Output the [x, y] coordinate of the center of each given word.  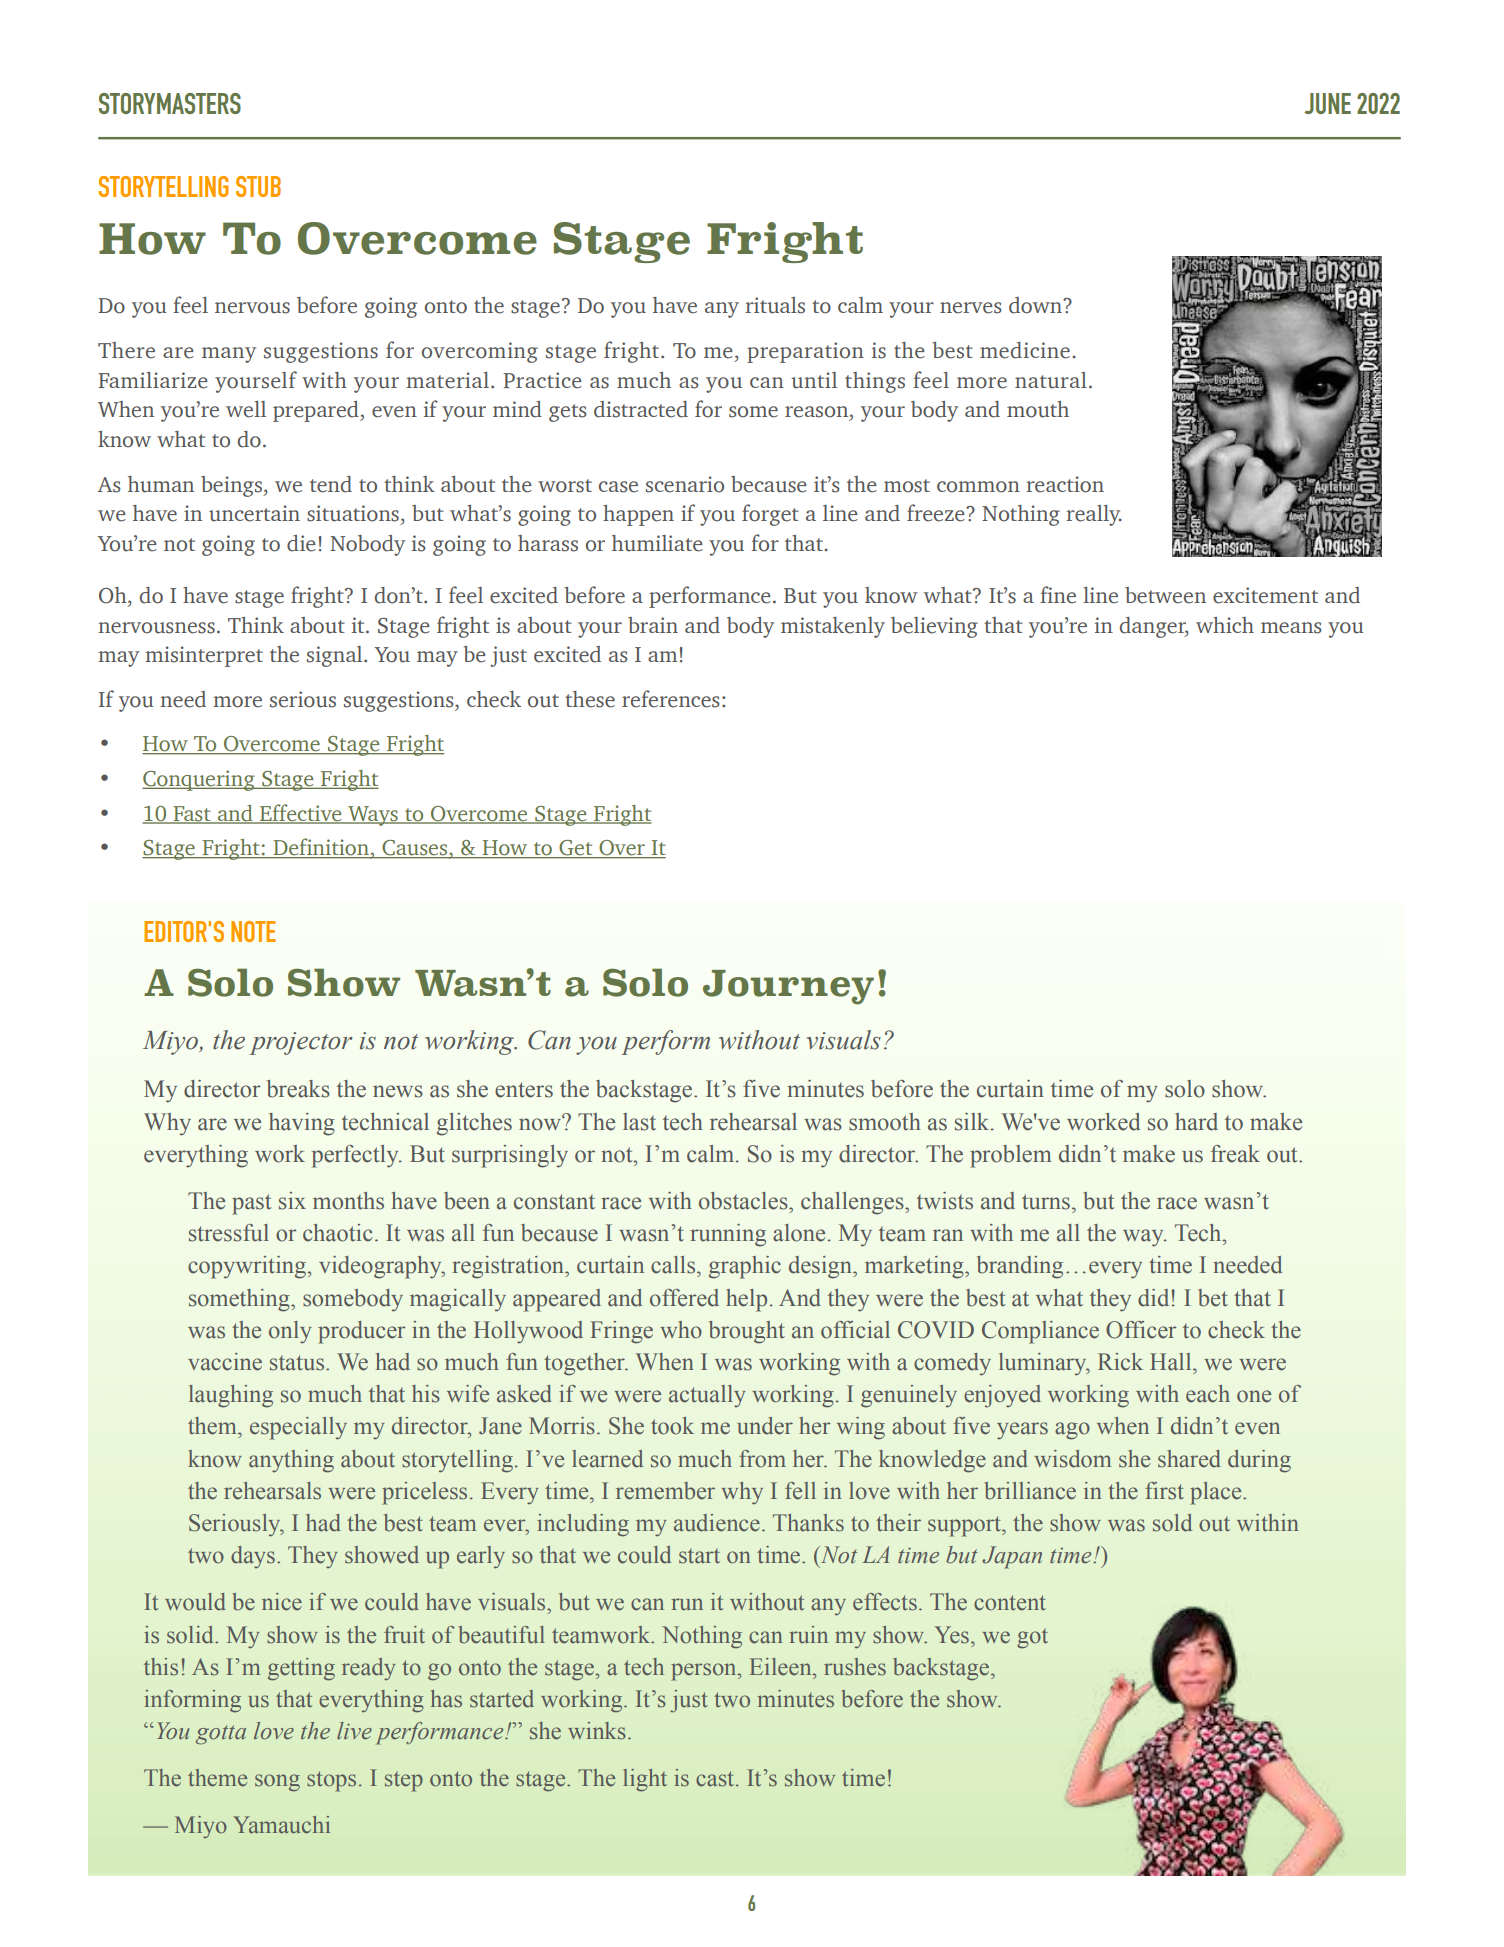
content [1010, 1603]
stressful [229, 1233]
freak [1235, 1154]
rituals [775, 305]
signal [336, 656]
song [277, 1783]
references [671, 699]
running [728, 1235]
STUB [258, 186]
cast [716, 1779]
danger [1154, 627]
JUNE [1327, 103]
